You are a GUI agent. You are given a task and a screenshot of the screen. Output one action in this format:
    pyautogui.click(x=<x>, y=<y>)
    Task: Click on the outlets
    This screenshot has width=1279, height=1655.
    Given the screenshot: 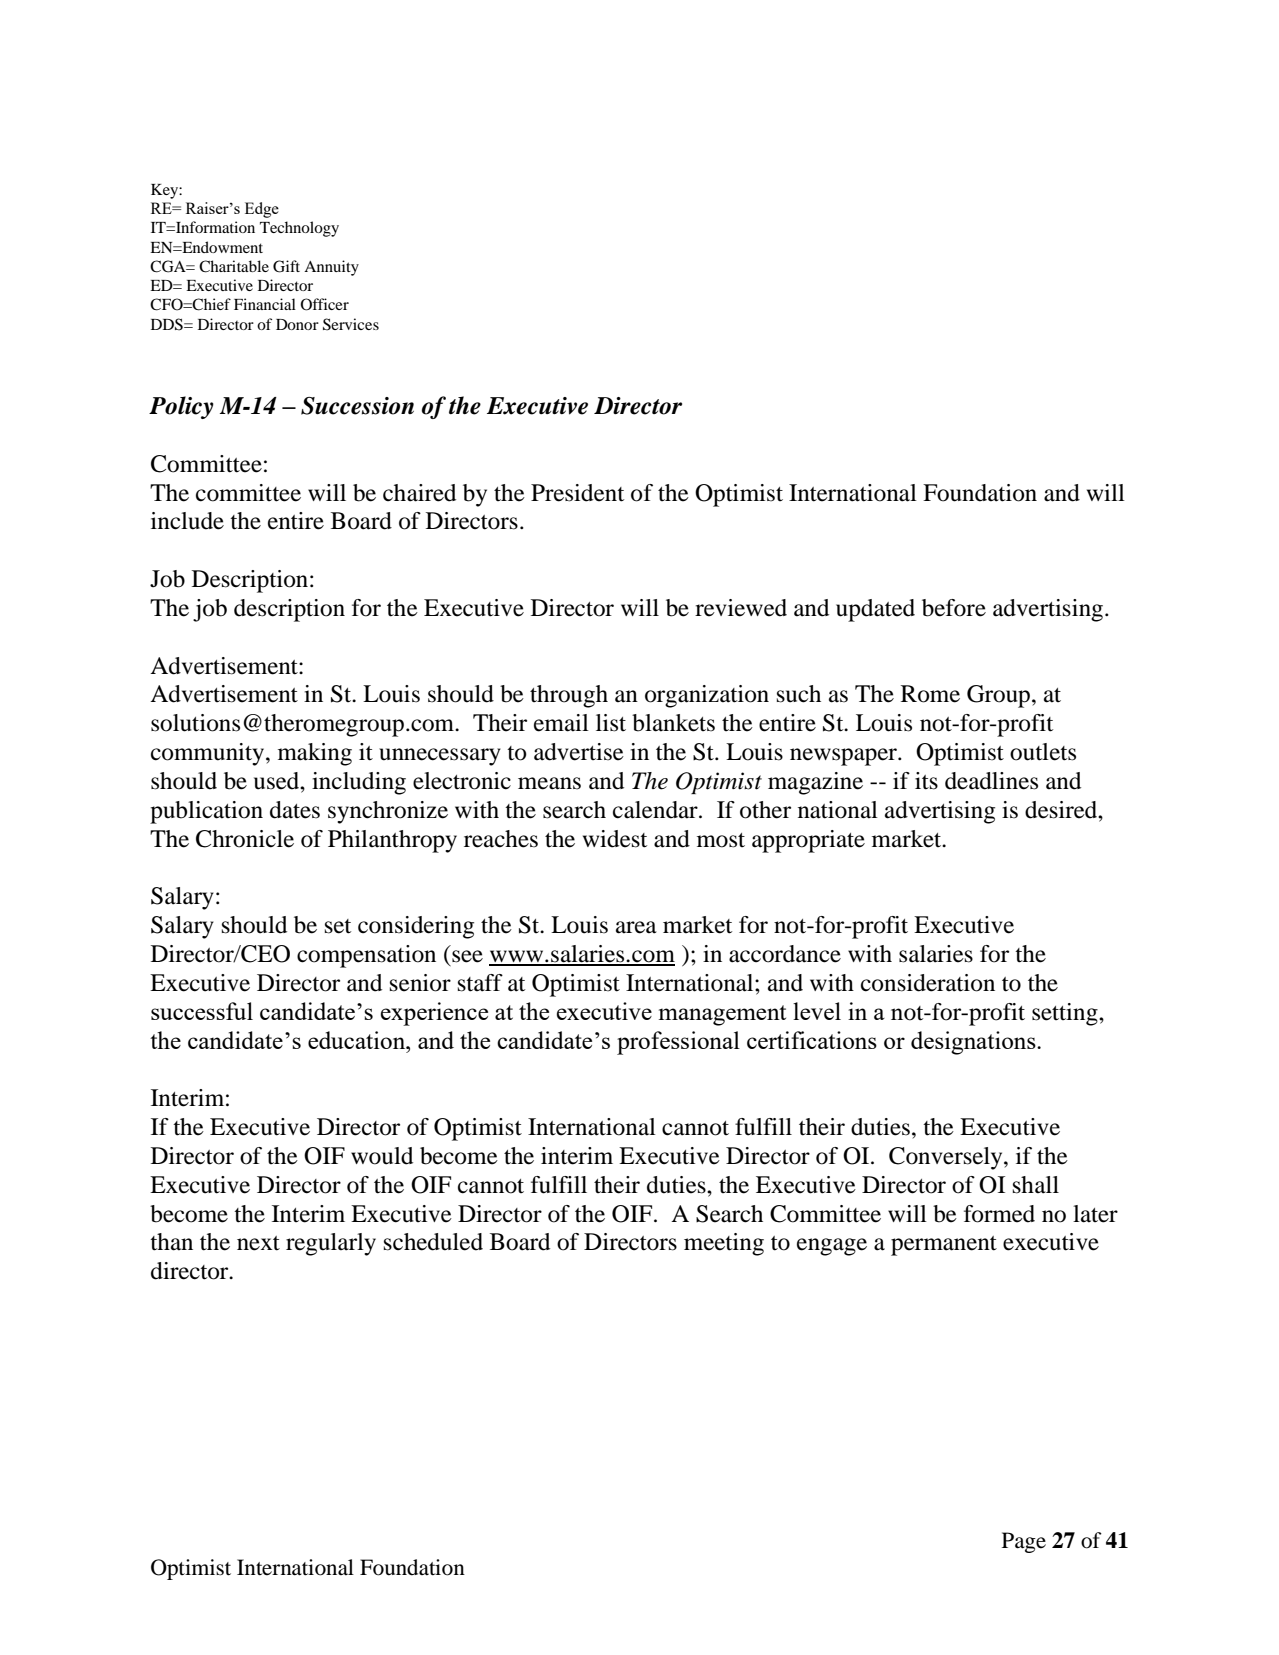 What is the action you would take?
    pyautogui.click(x=1043, y=752)
